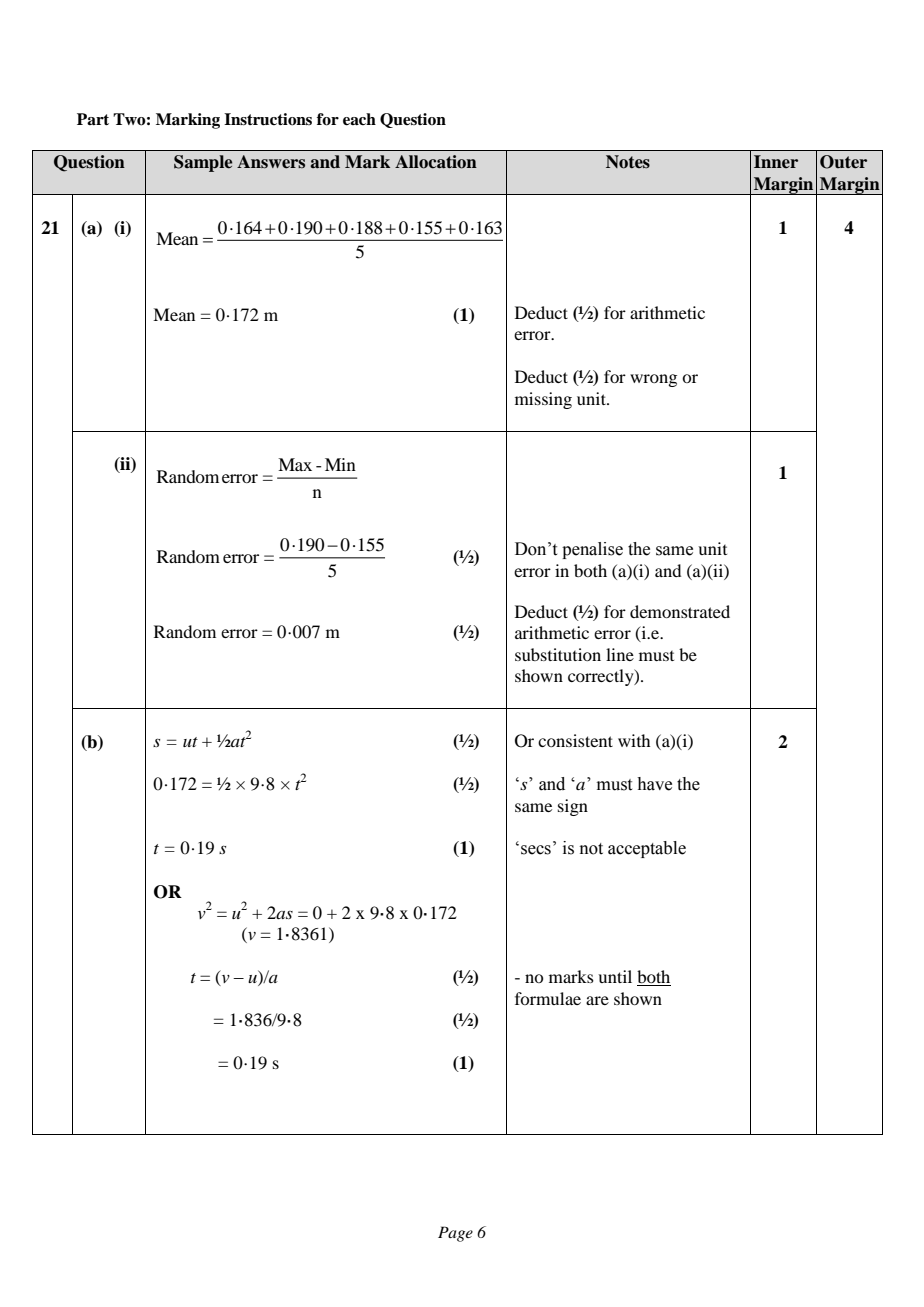 The image size is (924, 1307). Describe the element at coordinates (548, 998) in the page. I see `formulae` at that location.
